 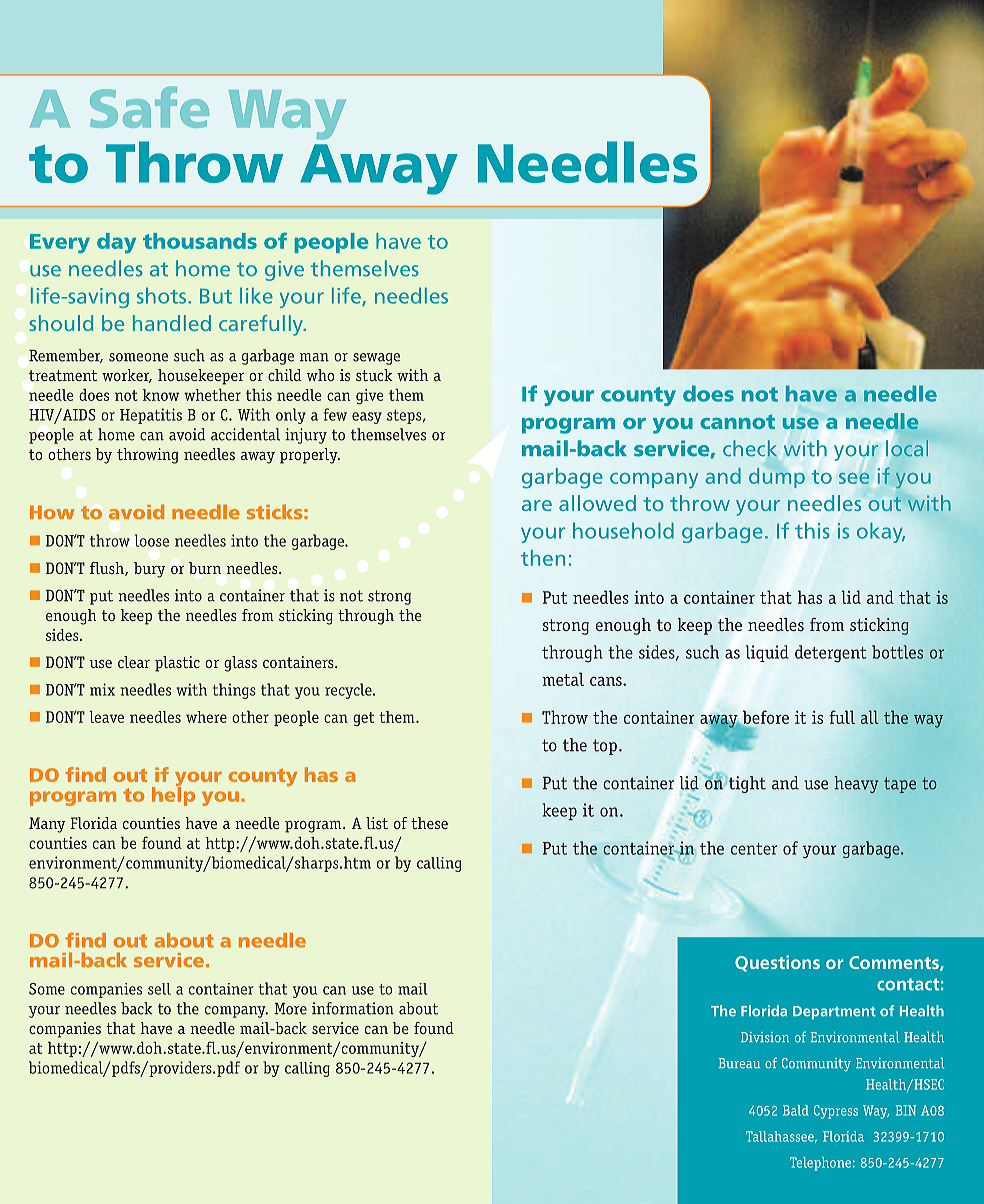 I want to click on information, so click(x=353, y=1008).
